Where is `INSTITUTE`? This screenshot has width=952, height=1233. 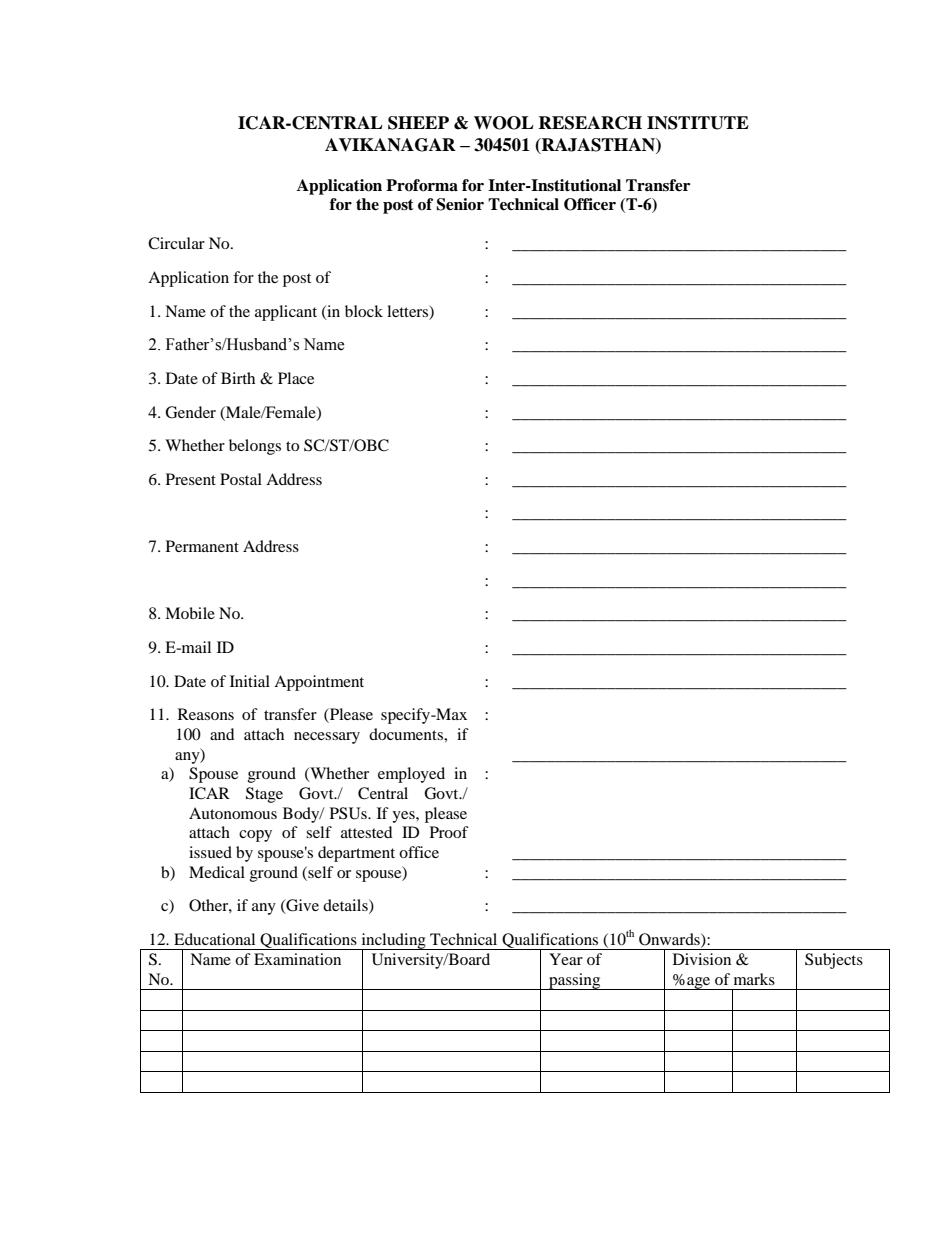 INSTITUTE is located at coordinates (698, 123).
